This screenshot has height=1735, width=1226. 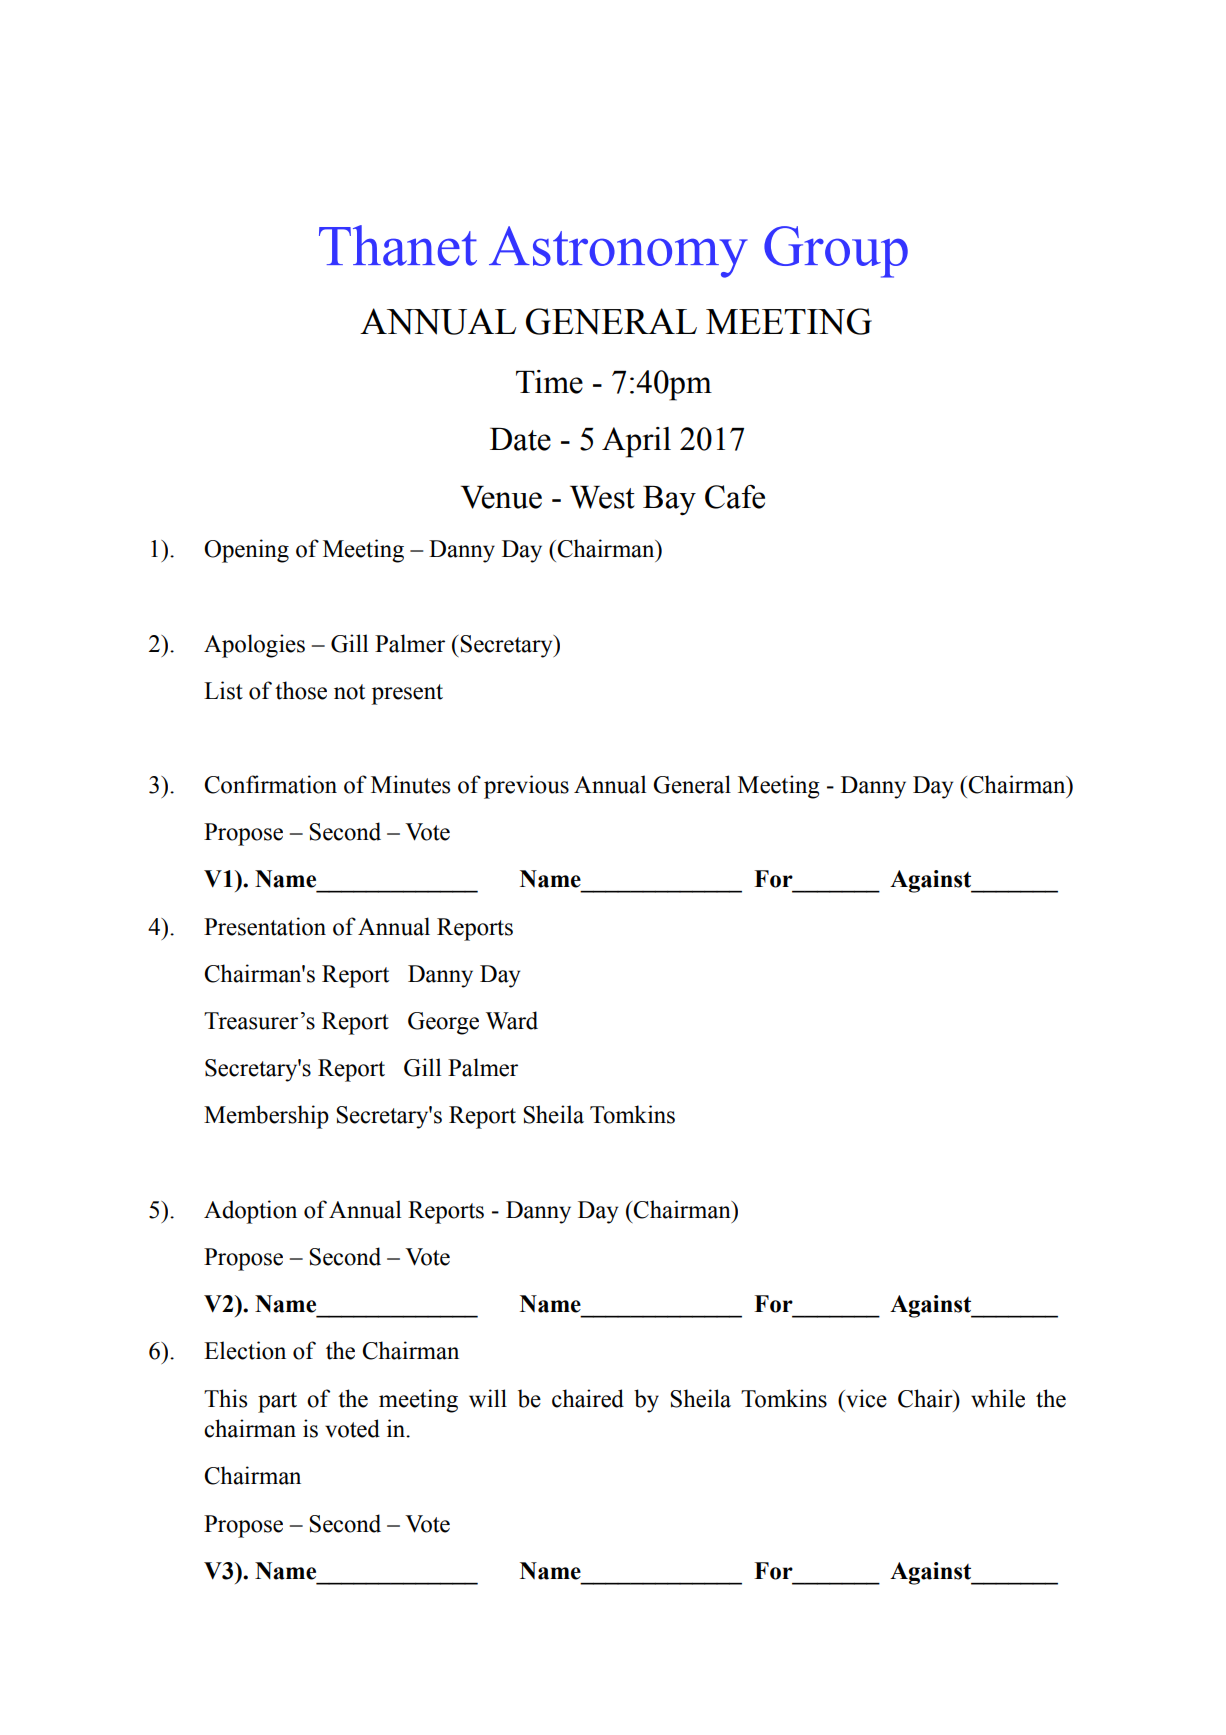 I want to click on Ward, so click(x=512, y=1020).
